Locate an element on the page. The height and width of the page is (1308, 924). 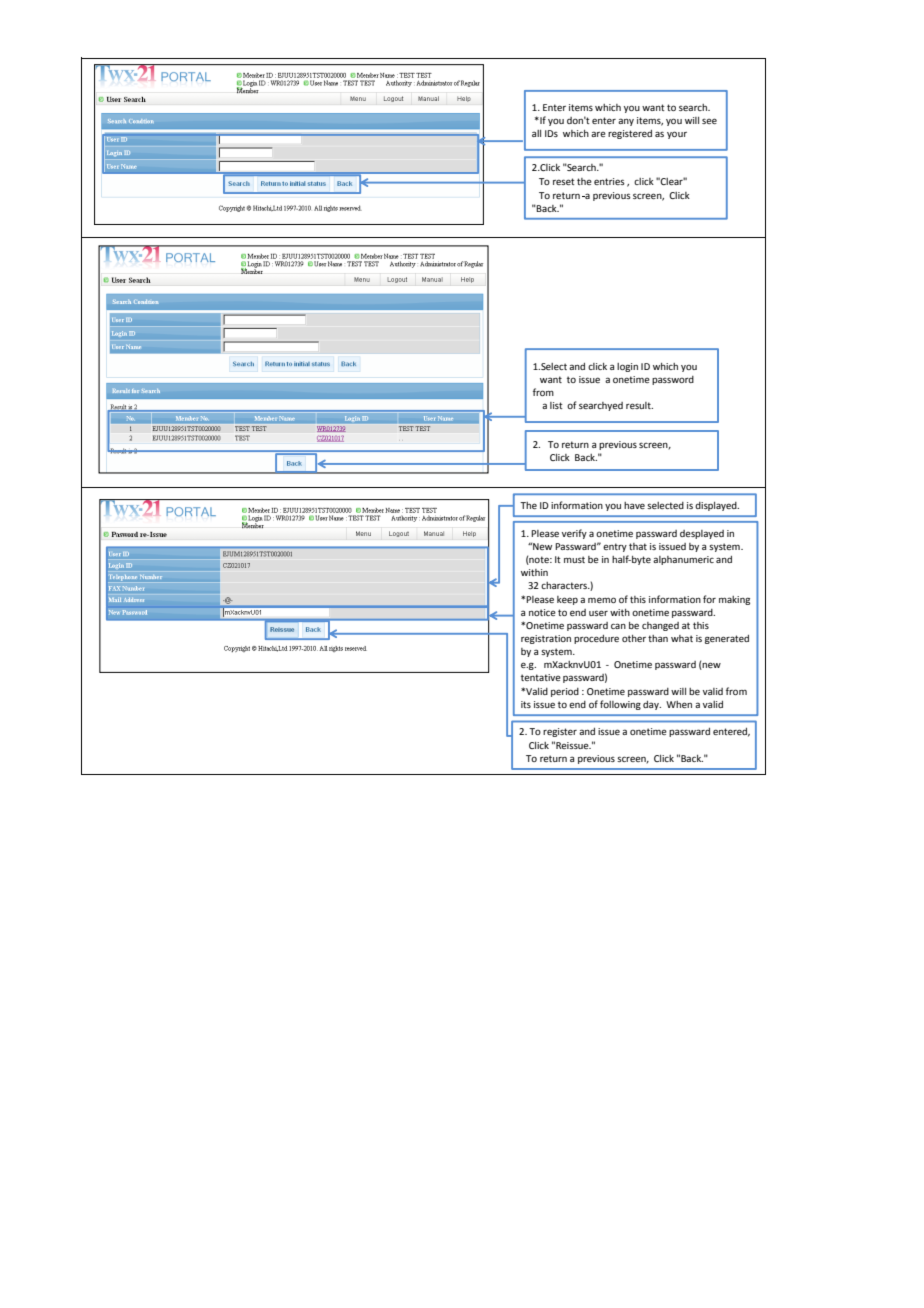
reset is located at coordinates (564, 181).
